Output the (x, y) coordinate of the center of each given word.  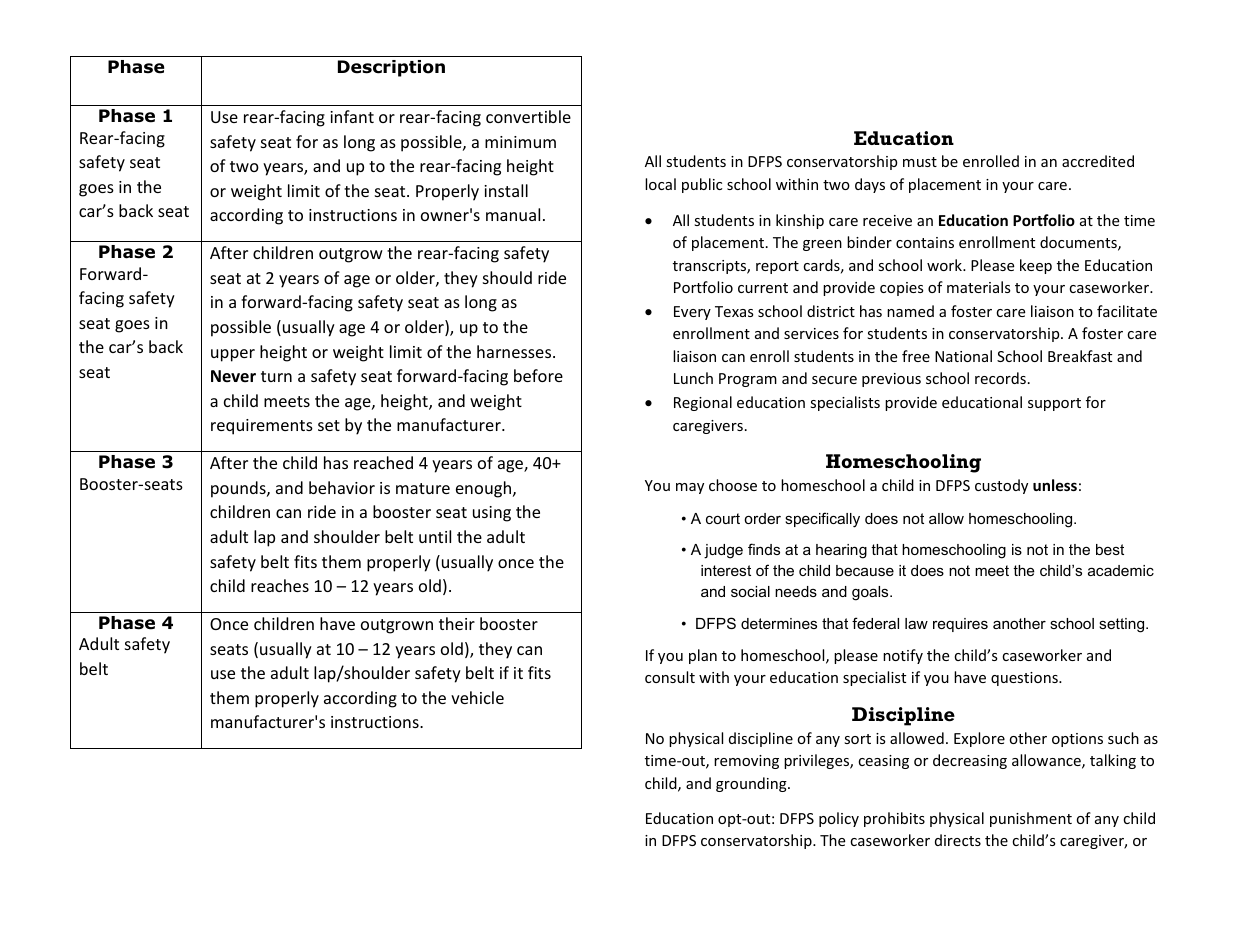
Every (692, 313)
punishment (1031, 819)
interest (726, 570)
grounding (752, 784)
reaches (280, 585)
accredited (1098, 161)
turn (276, 376)
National (963, 356)
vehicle (477, 697)
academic (1121, 570)
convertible (528, 116)
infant (352, 116)
